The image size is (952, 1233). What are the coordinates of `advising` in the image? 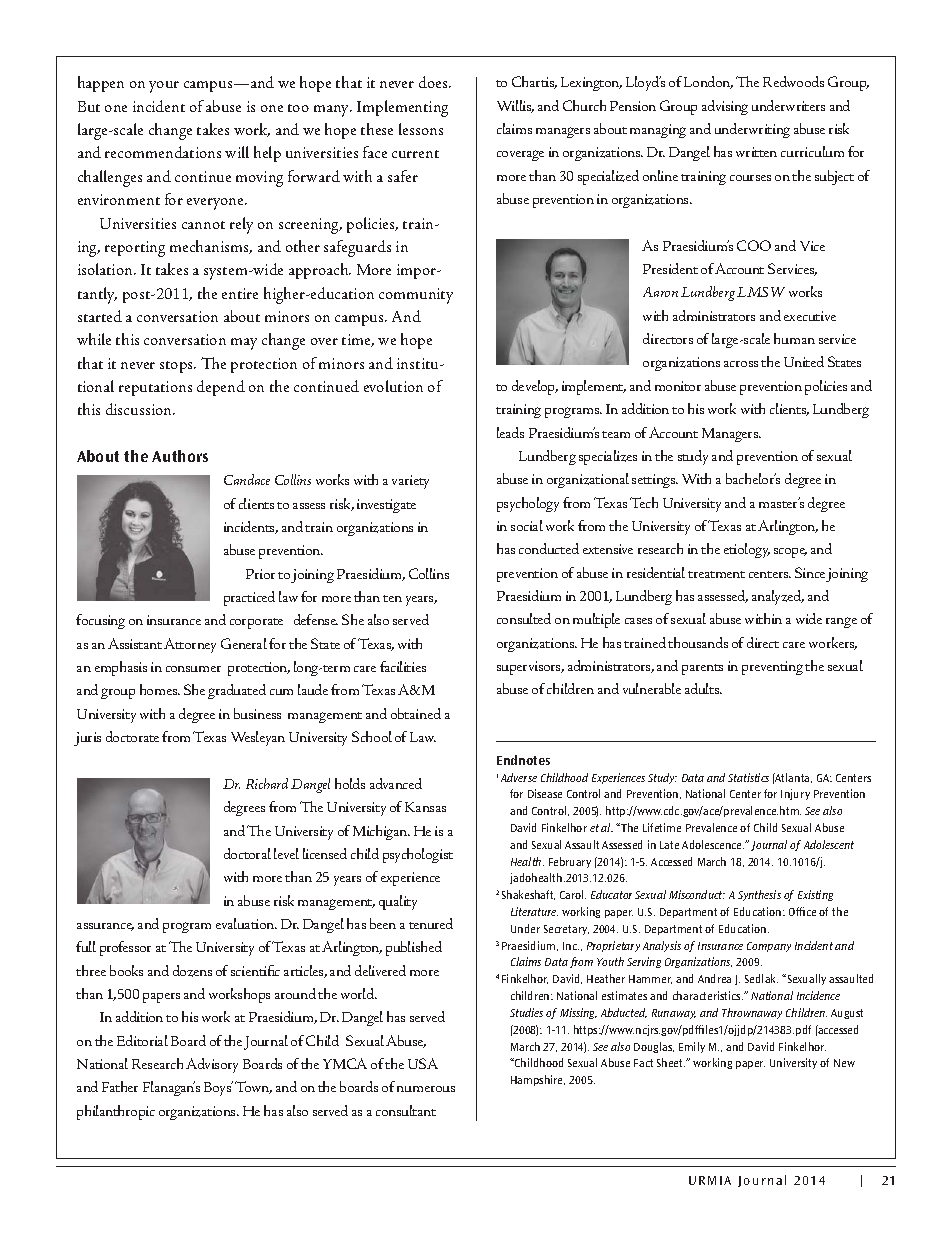 It's located at (725, 107).
